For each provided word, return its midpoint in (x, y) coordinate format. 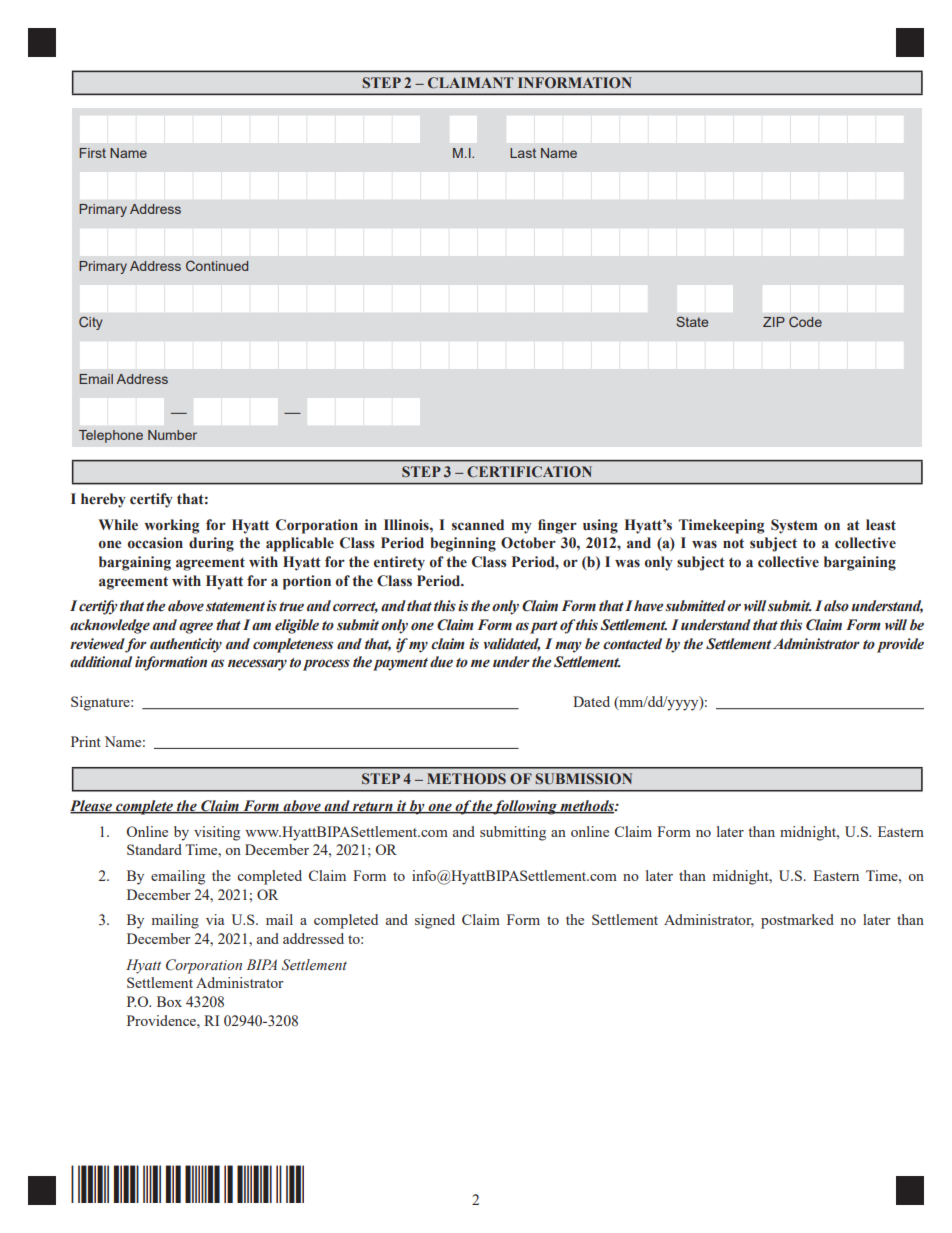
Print (86, 741)
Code (805, 321)
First (92, 153)
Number (172, 435)
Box (169, 1001)
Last (523, 153)
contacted (632, 644)
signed (435, 921)
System (794, 526)
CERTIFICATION (529, 472)
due (441, 662)
